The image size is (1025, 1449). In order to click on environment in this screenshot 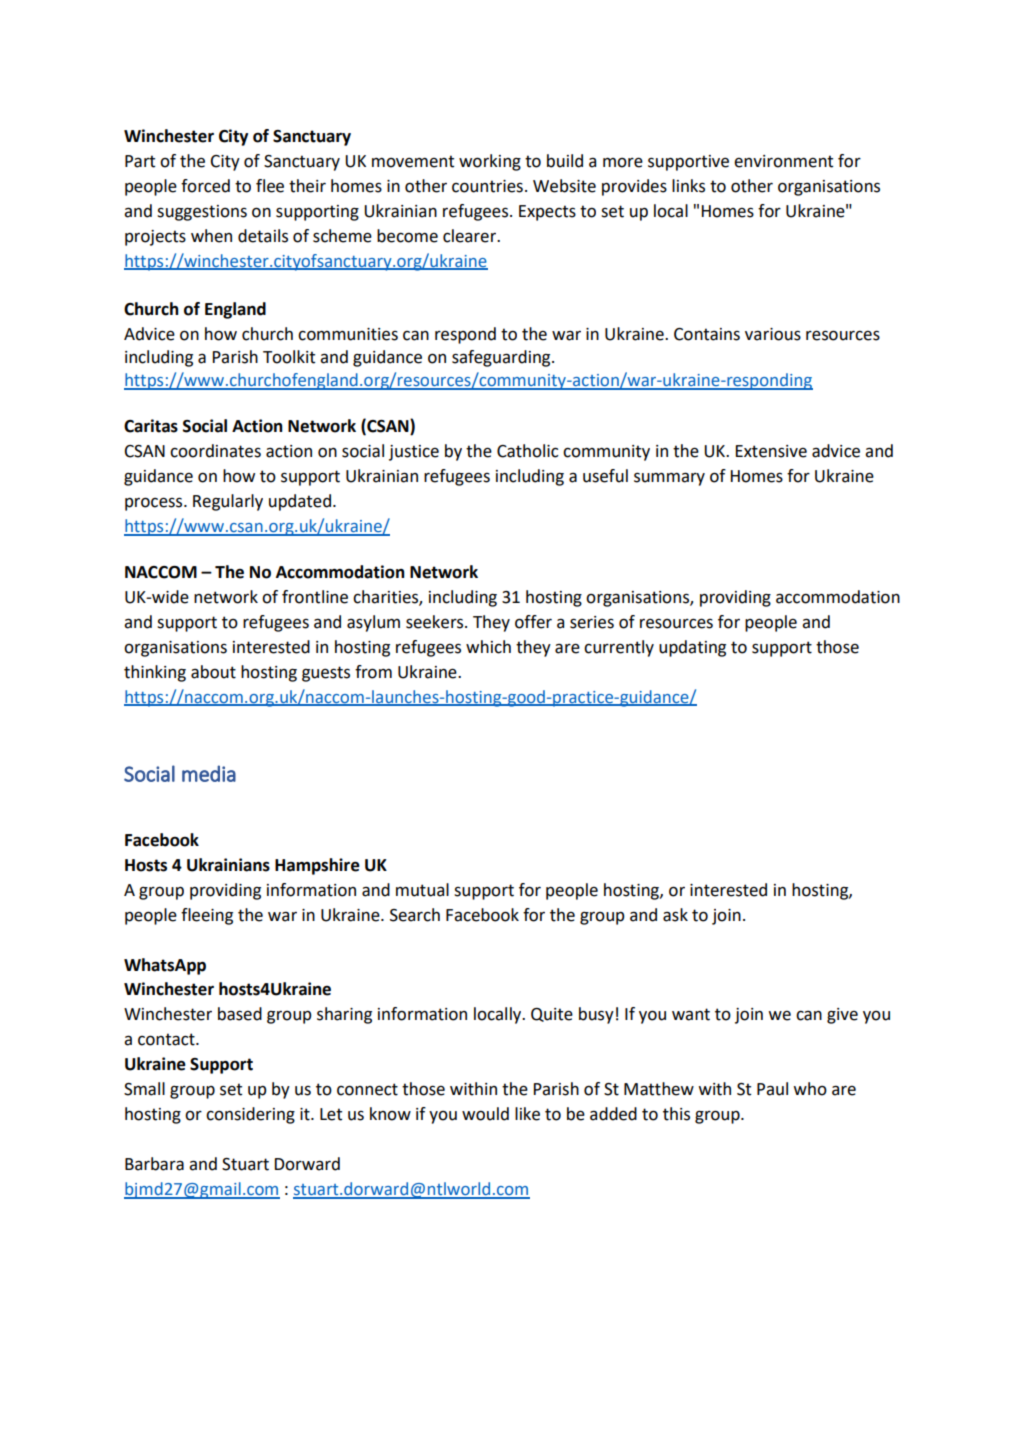, I will do `click(783, 161)`.
